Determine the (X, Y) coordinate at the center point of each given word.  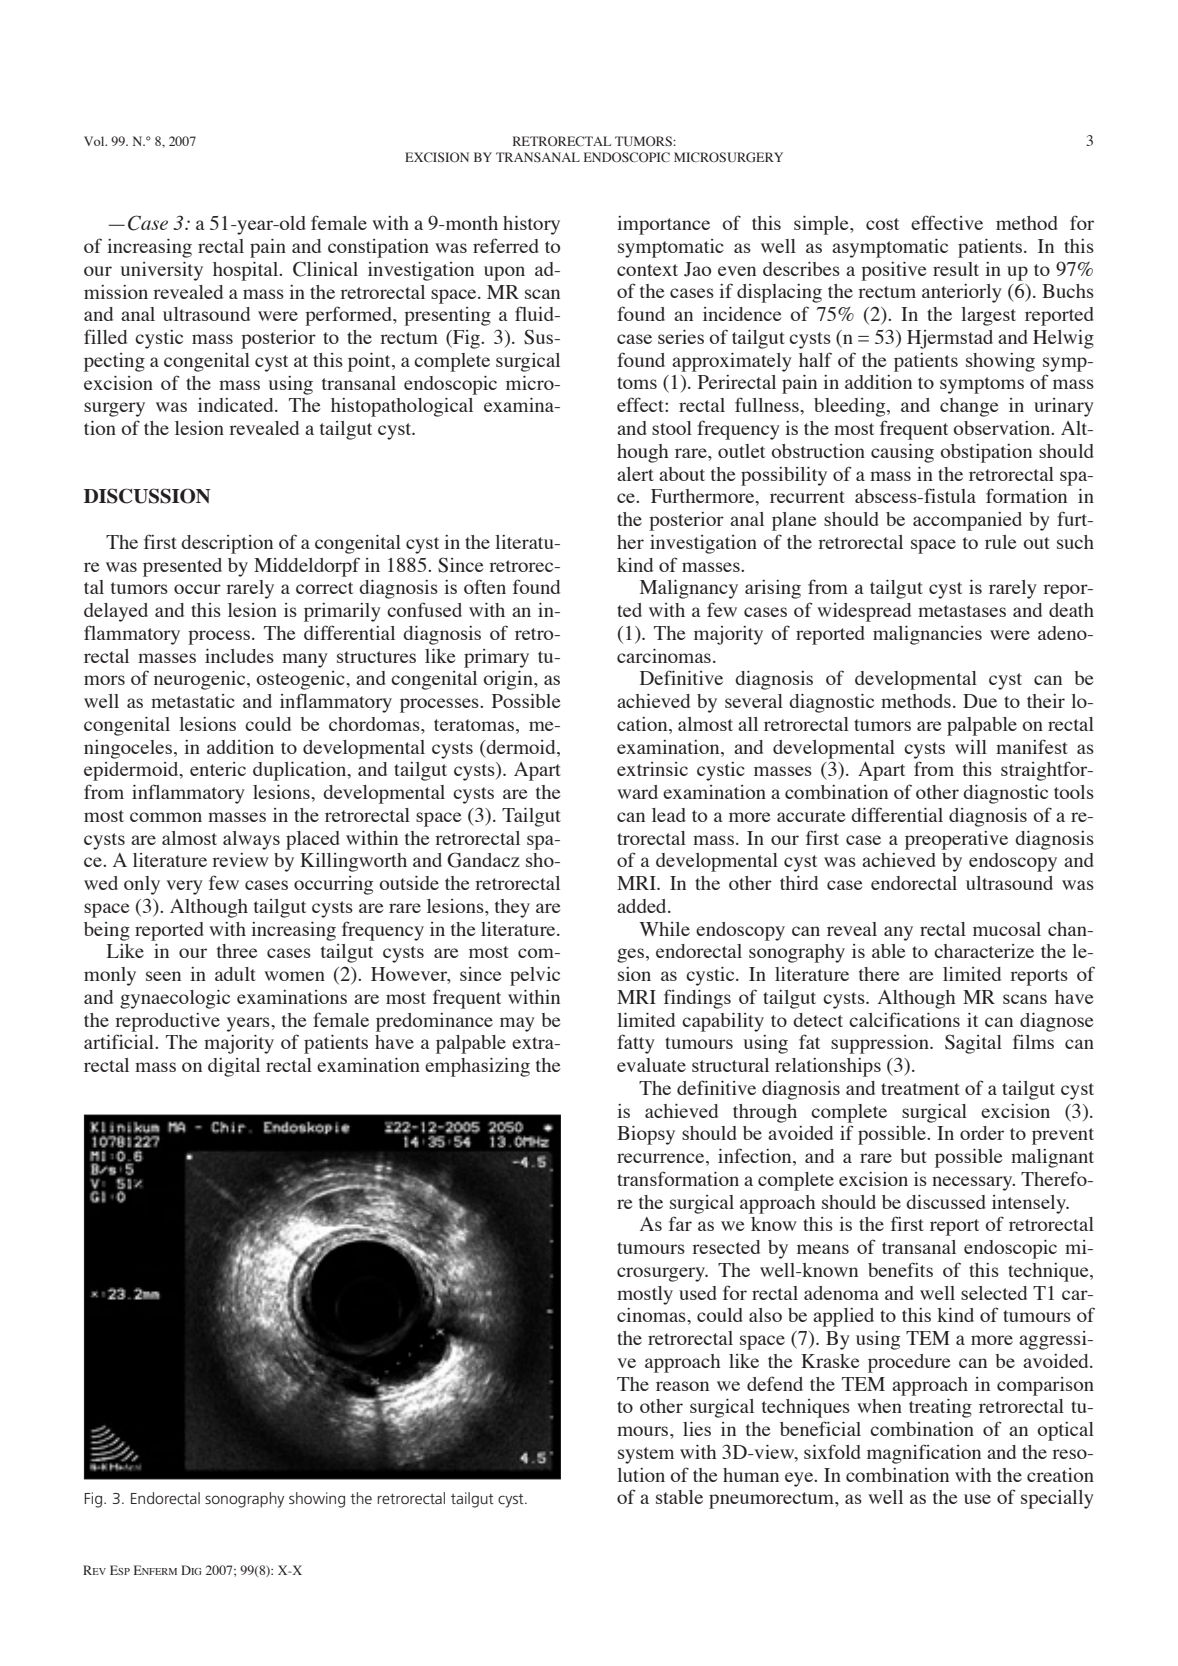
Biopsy (646, 1135)
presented (182, 567)
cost (882, 224)
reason (682, 1386)
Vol (95, 141)
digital (234, 1067)
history (531, 225)
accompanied (967, 521)
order (982, 1133)
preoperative (956, 840)
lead (669, 815)
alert (635, 474)
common (166, 817)
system (646, 1455)
